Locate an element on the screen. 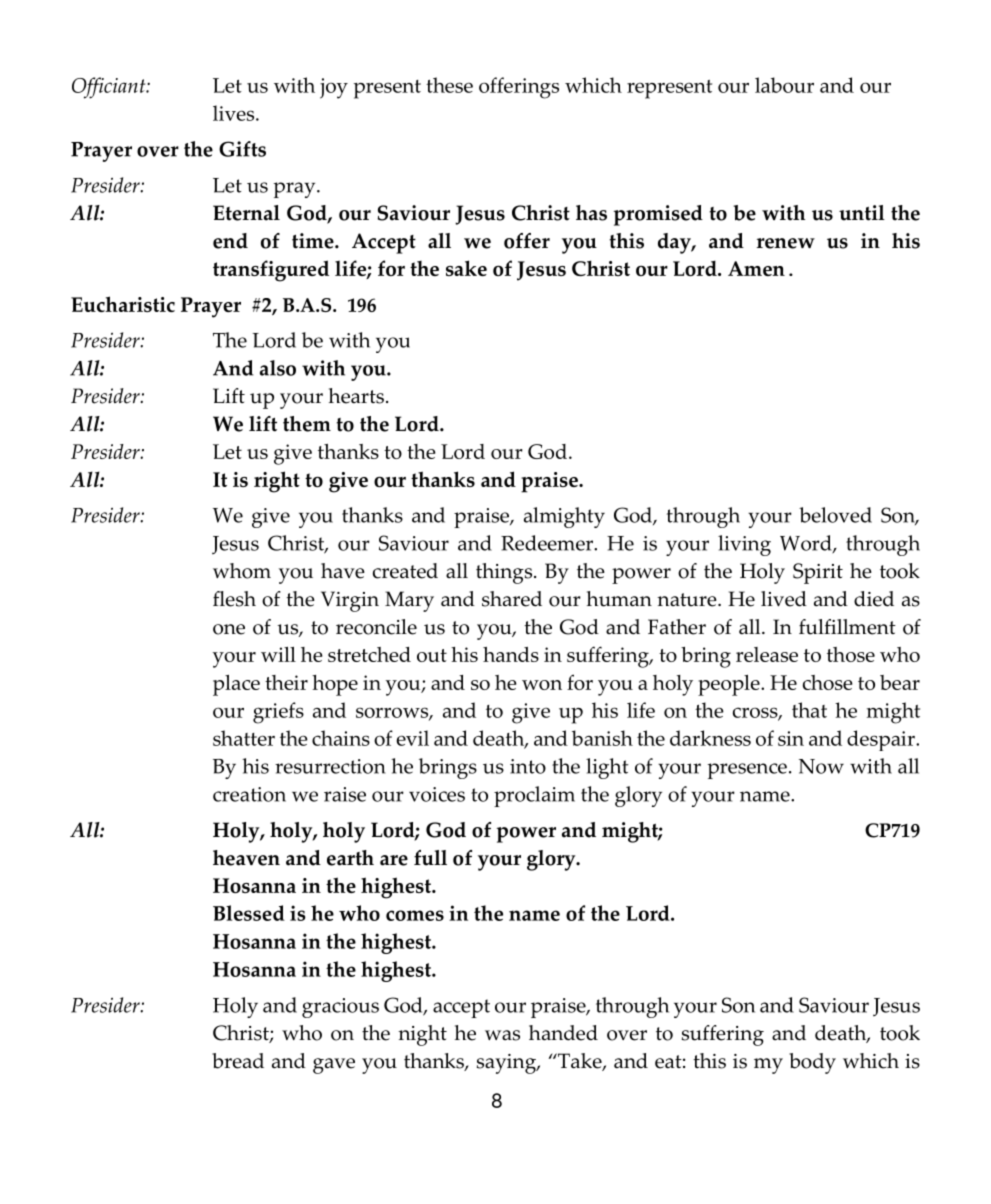  Spirit is located at coordinates (818, 573).
